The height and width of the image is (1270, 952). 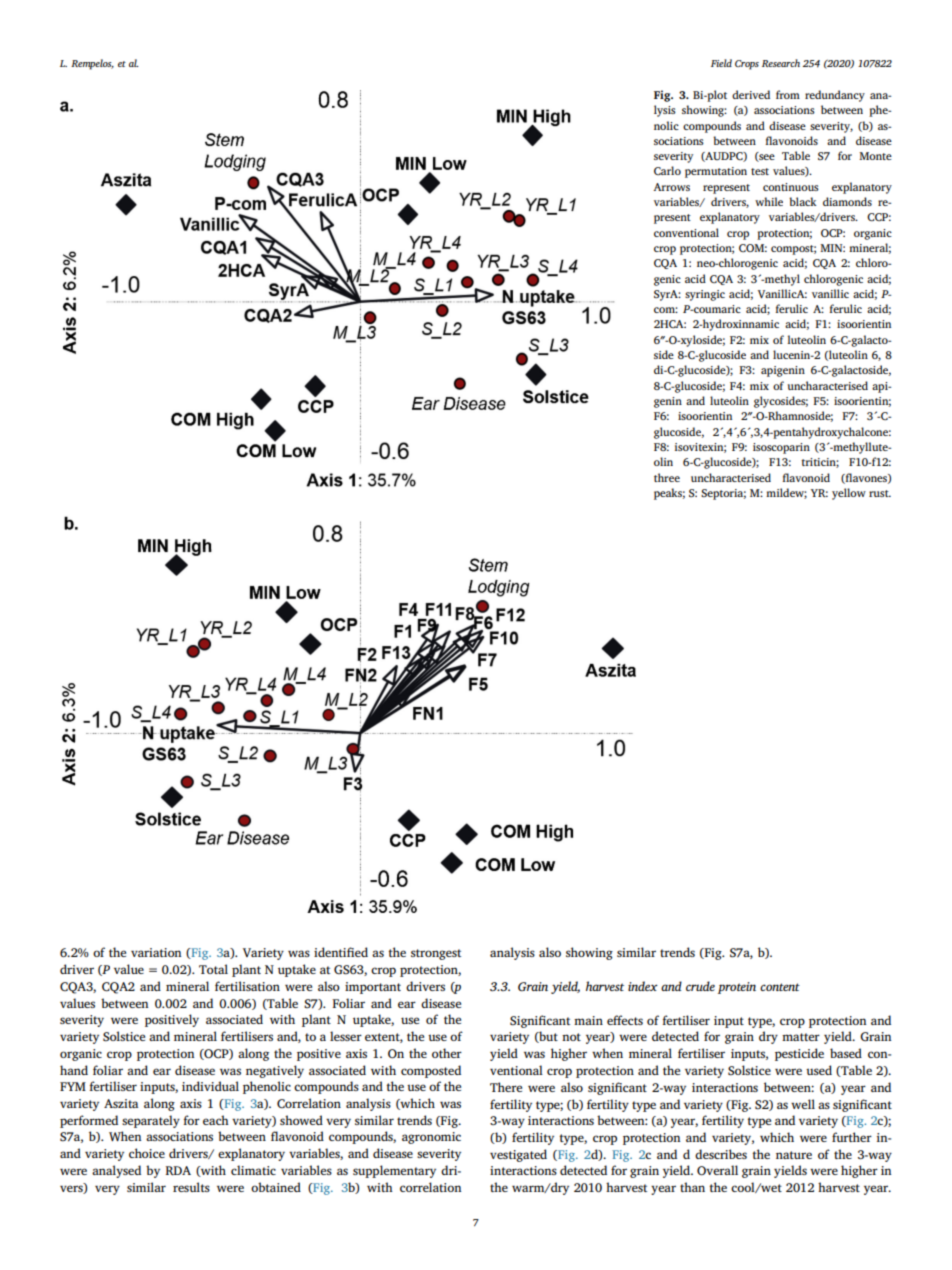 I want to click on three, so click(x=667, y=477).
